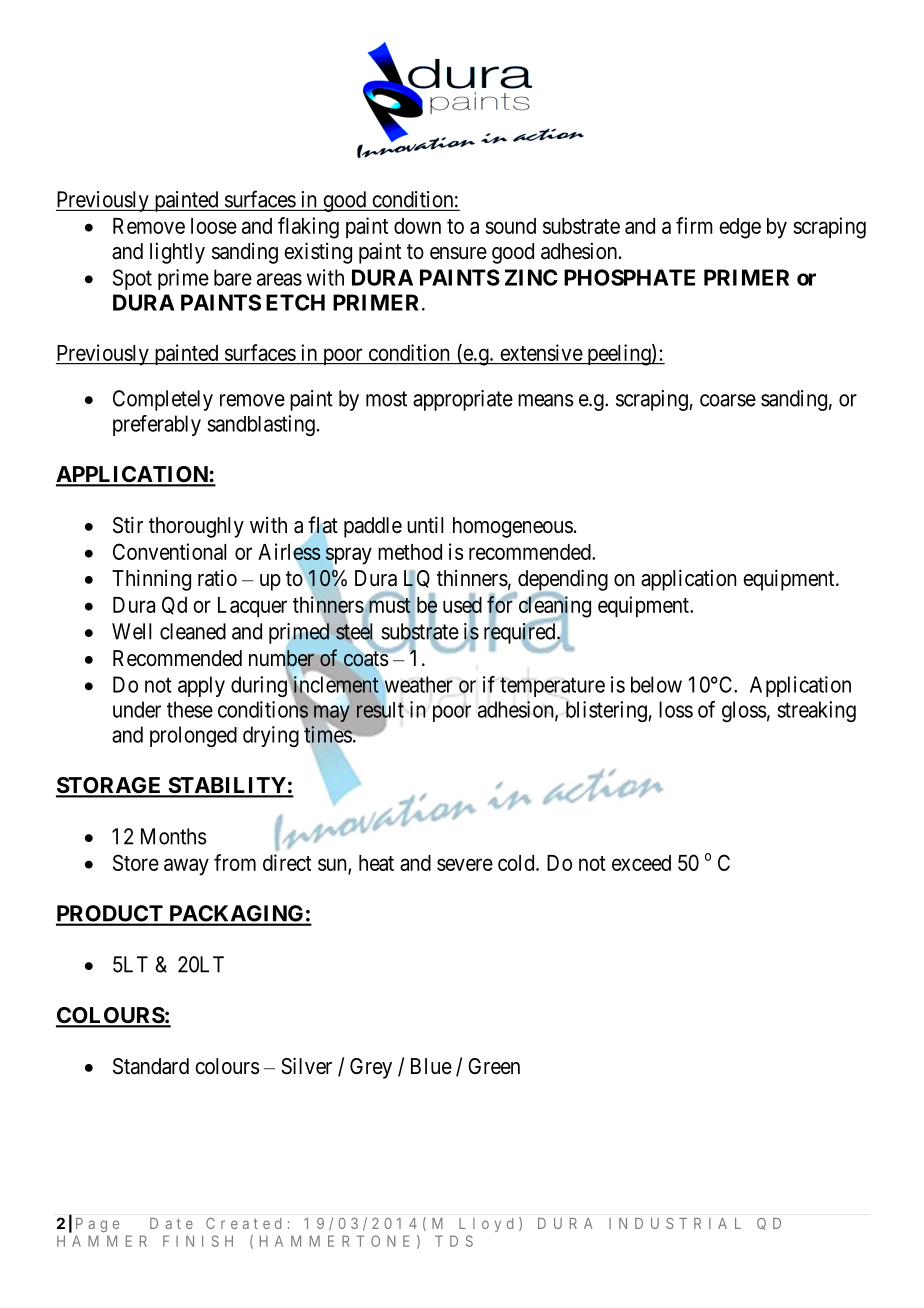 The image size is (924, 1308). What do you see at coordinates (458, 253) in the screenshot?
I see `ensure` at bounding box center [458, 253].
